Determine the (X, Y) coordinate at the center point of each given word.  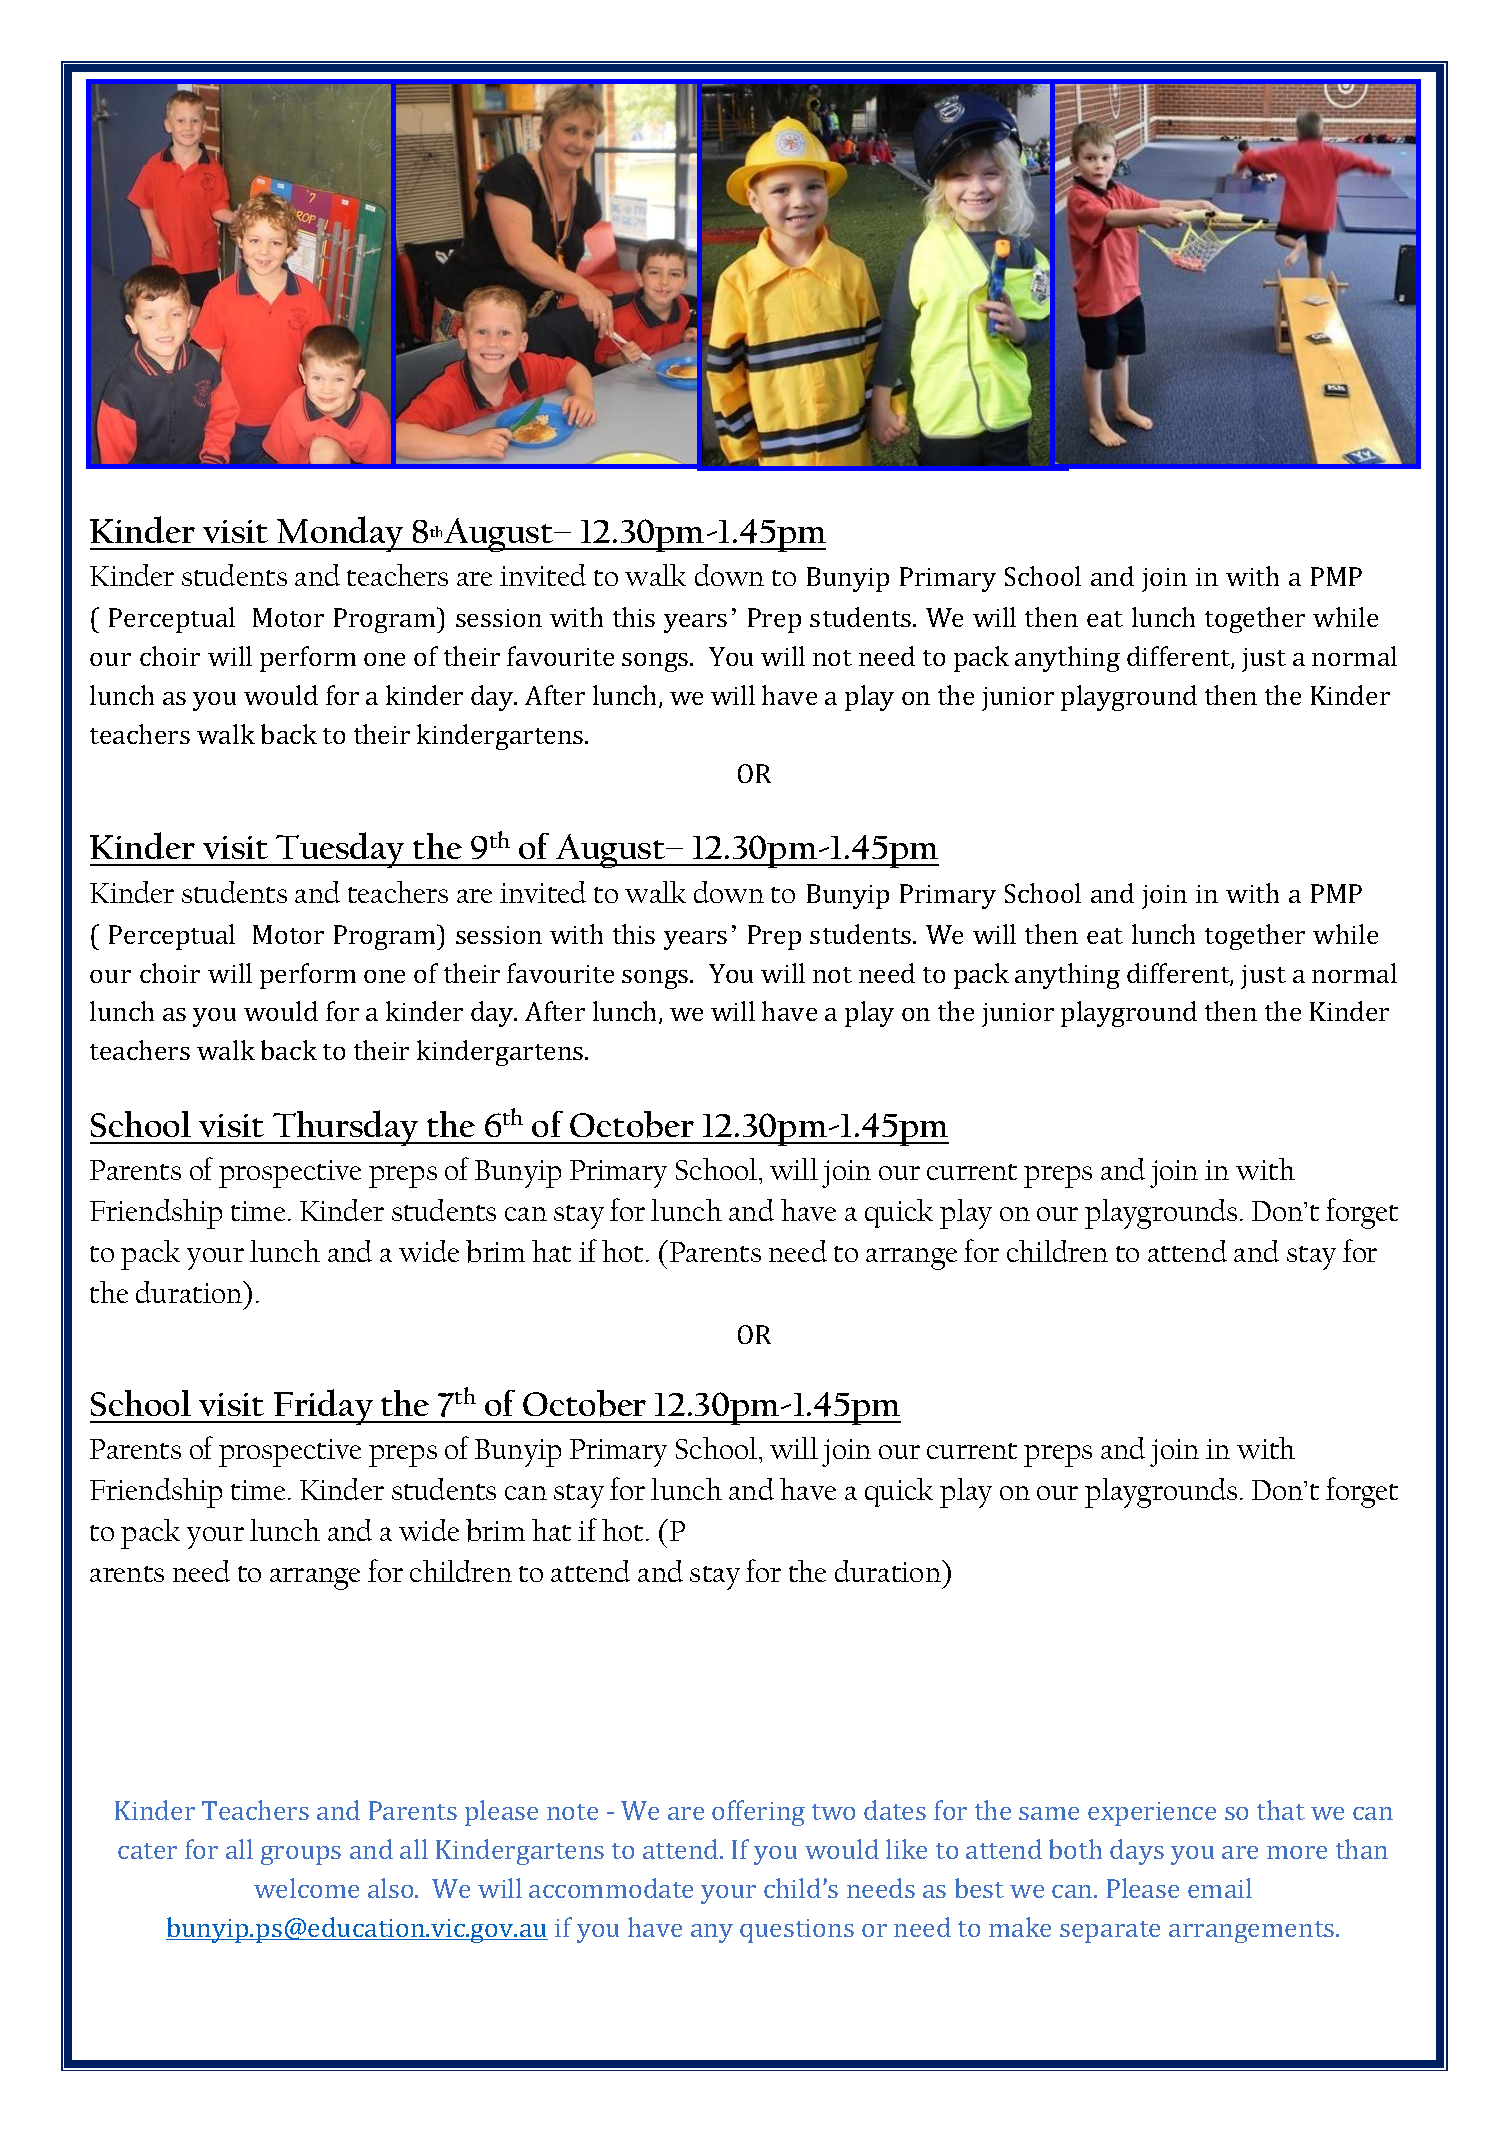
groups (301, 1855)
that (1281, 1810)
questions (797, 1931)
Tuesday (341, 850)
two (833, 1812)
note (572, 1812)
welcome (306, 1888)
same (1049, 1813)
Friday (323, 1407)
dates (895, 1810)
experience (1152, 1814)
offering (758, 1813)
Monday (341, 534)
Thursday (346, 1128)
